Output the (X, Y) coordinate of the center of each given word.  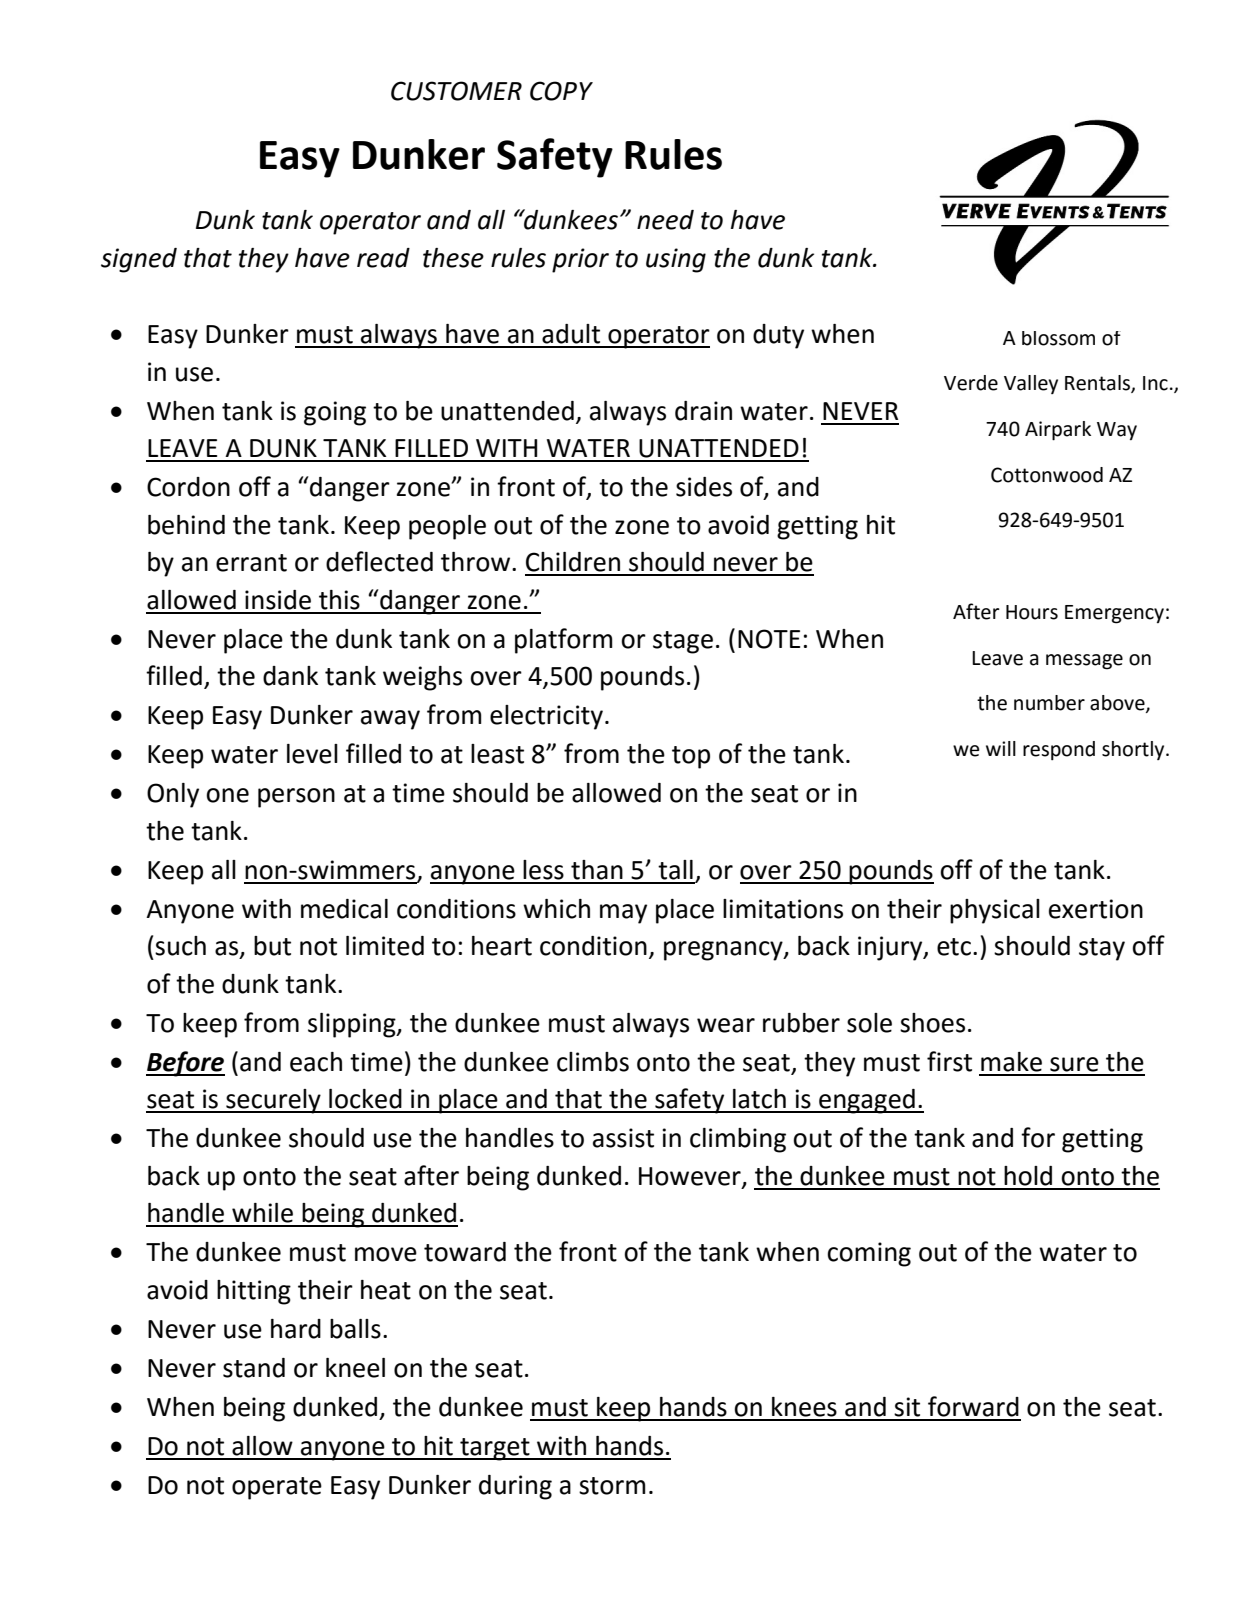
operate (277, 1488)
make (1011, 1062)
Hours (1032, 612)
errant (251, 563)
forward (973, 1406)
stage (683, 642)
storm (612, 1486)
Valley (1031, 384)
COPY (561, 91)
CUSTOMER (456, 91)
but (272, 946)
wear (726, 1025)
